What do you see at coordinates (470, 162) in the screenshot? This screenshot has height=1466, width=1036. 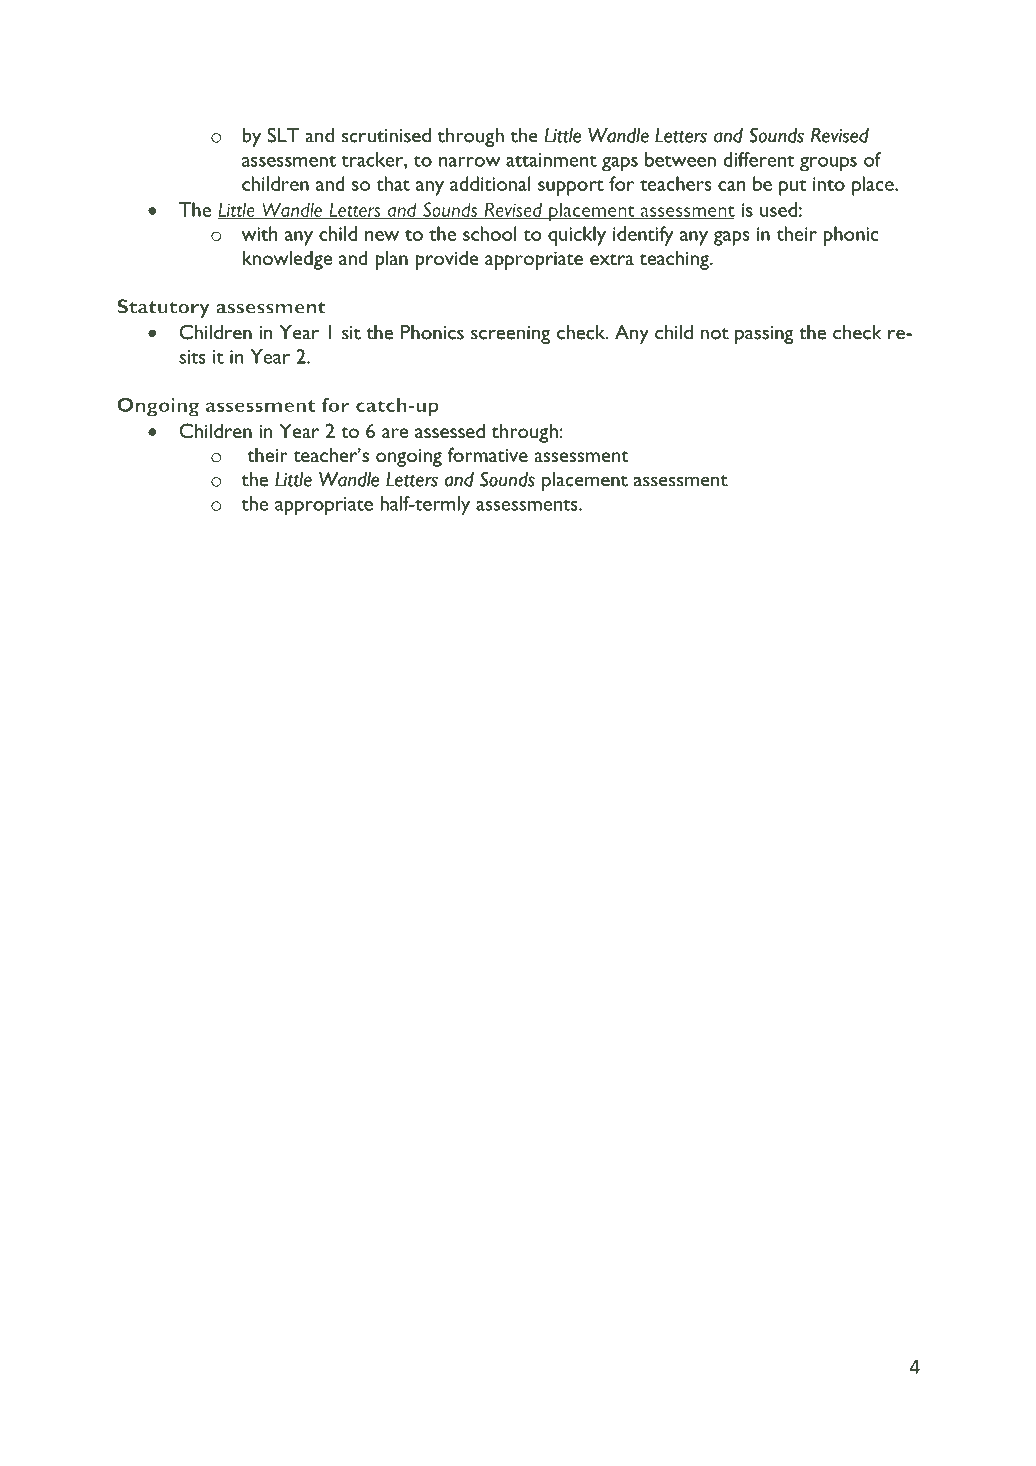 I see `narrow` at bounding box center [470, 162].
